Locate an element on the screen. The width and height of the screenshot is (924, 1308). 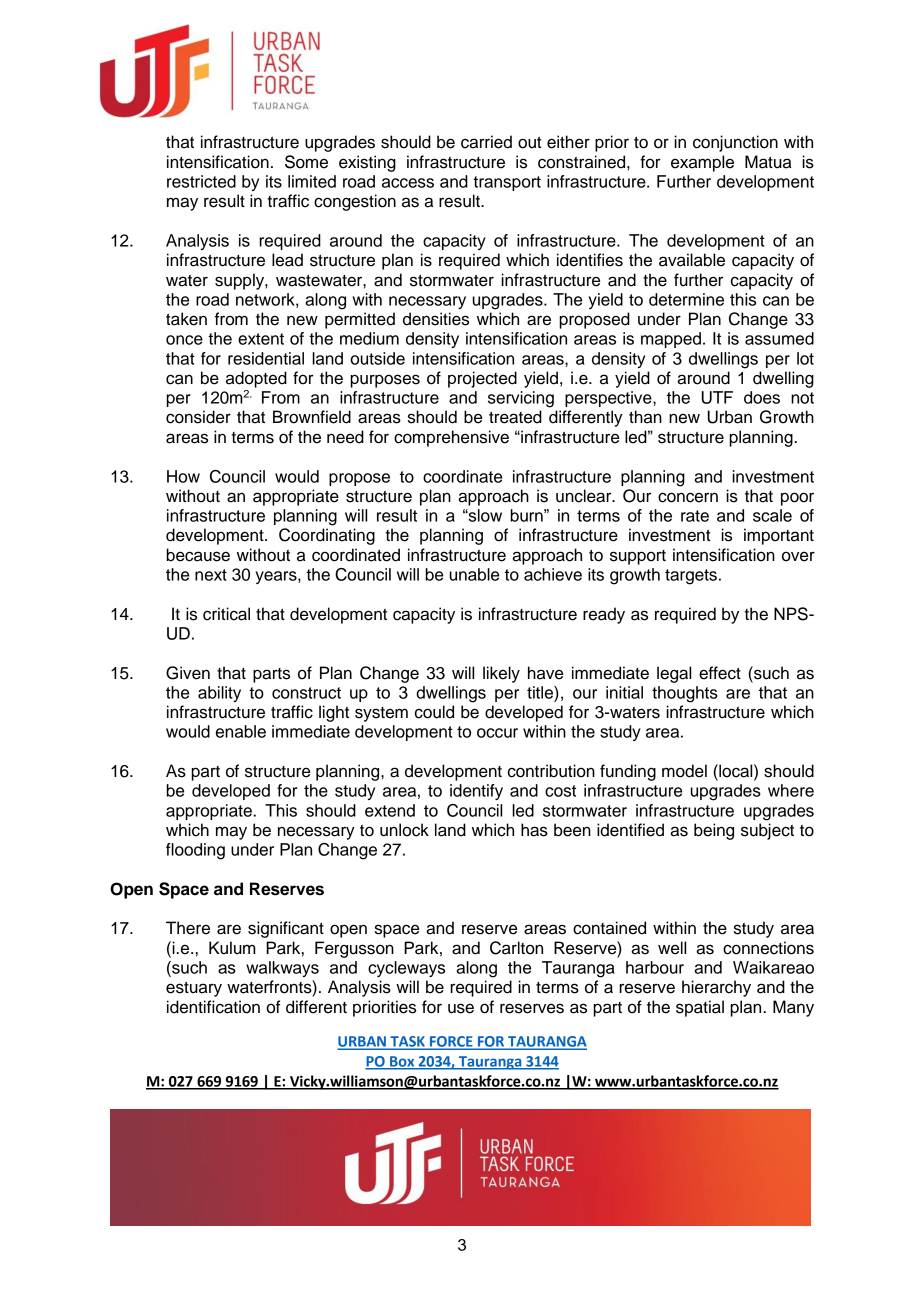
transport is located at coordinates (507, 183).
